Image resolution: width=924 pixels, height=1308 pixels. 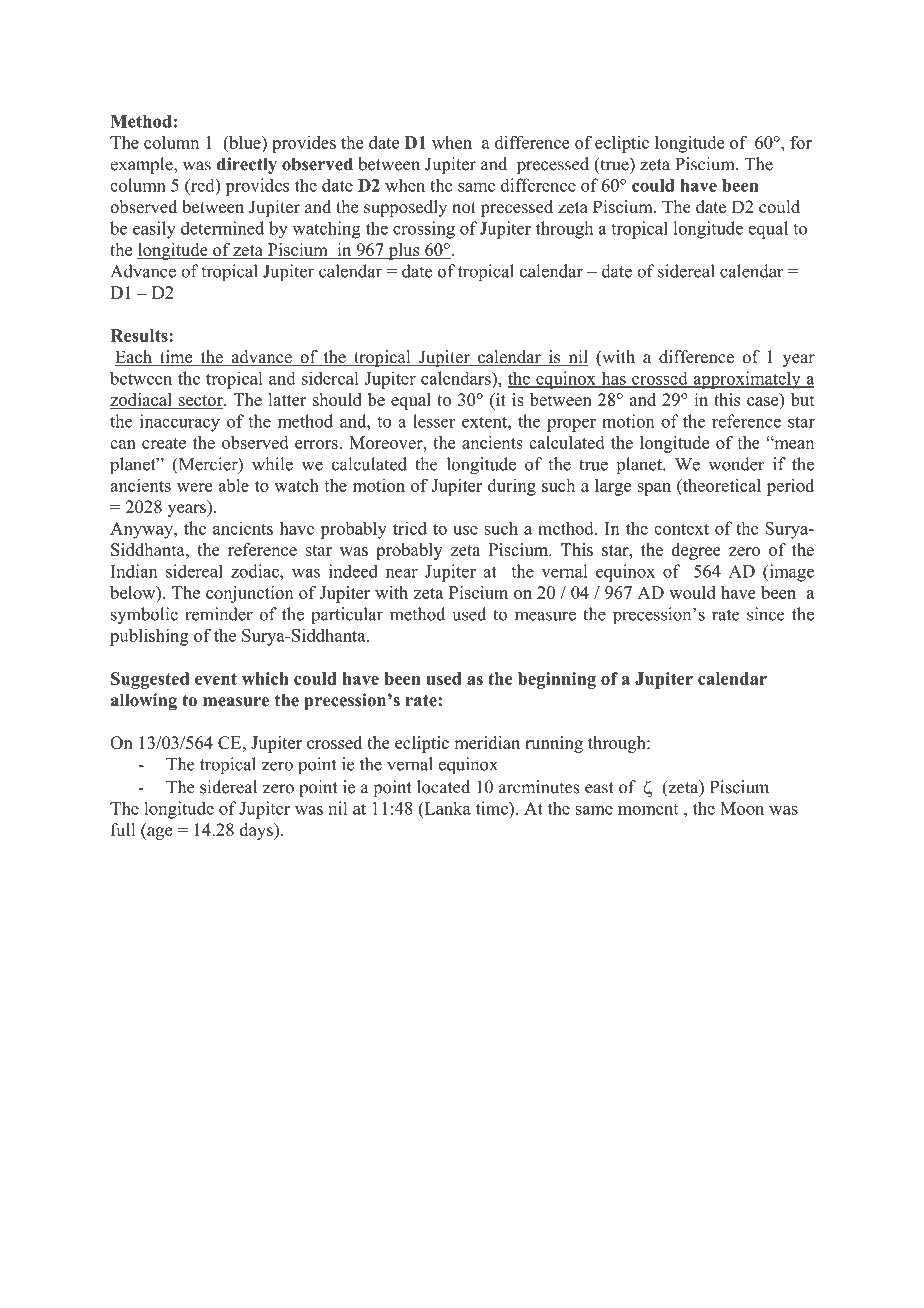 What do you see at coordinates (801, 142) in the document?
I see `for` at bounding box center [801, 142].
